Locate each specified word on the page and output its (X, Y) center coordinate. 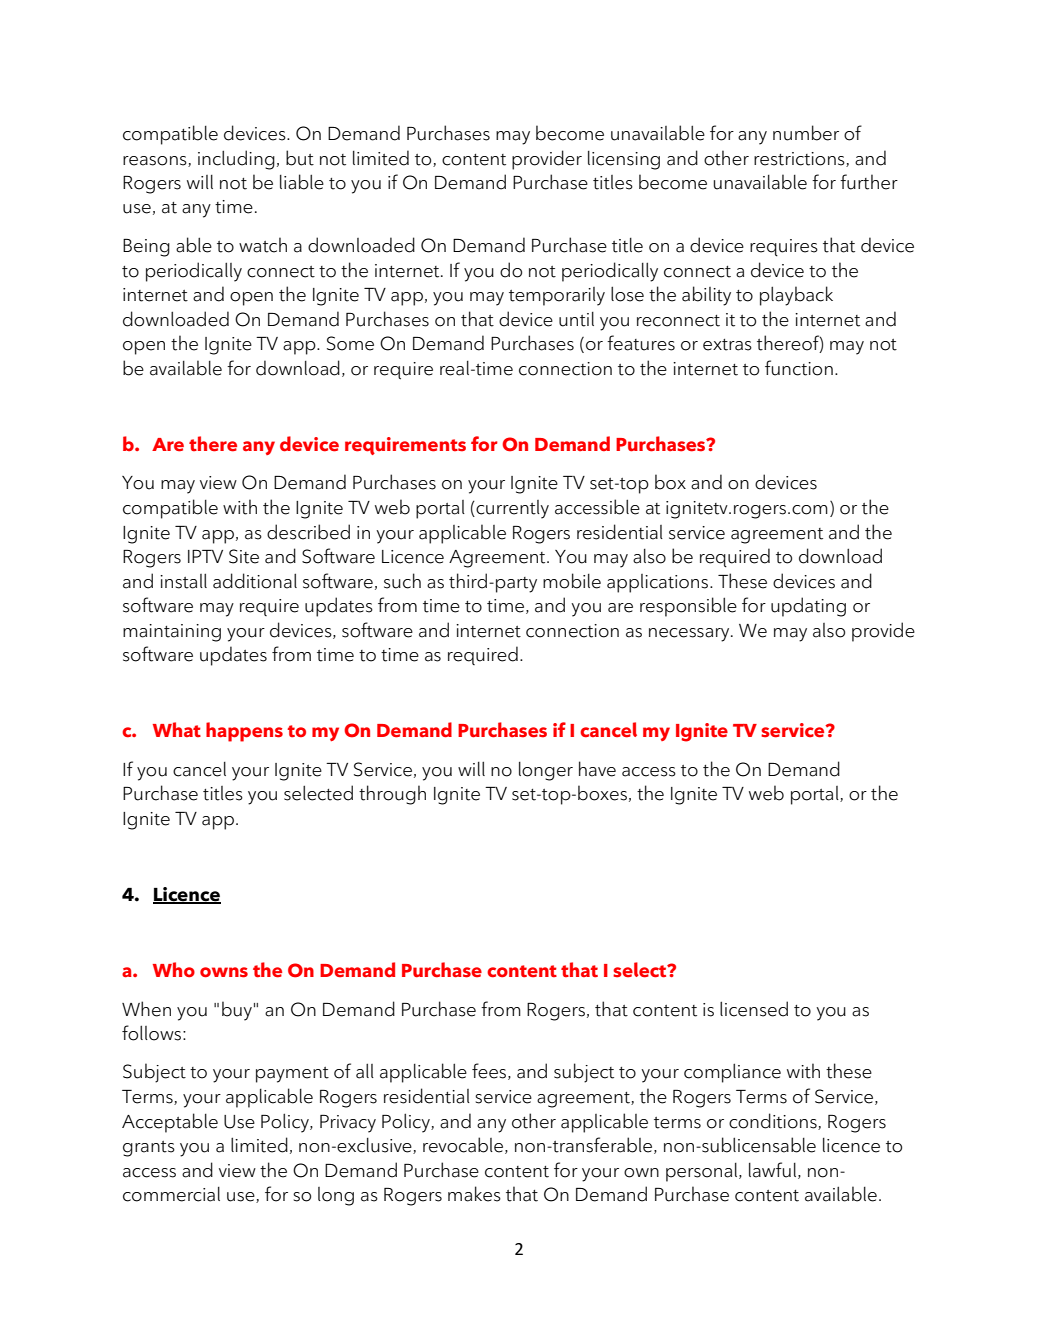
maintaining (172, 633)
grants (149, 1149)
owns (224, 972)
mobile (572, 581)
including (236, 160)
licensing (624, 160)
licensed (754, 1009)
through (392, 795)
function (799, 368)
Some (350, 343)
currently (512, 509)
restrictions (800, 159)
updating (808, 607)
